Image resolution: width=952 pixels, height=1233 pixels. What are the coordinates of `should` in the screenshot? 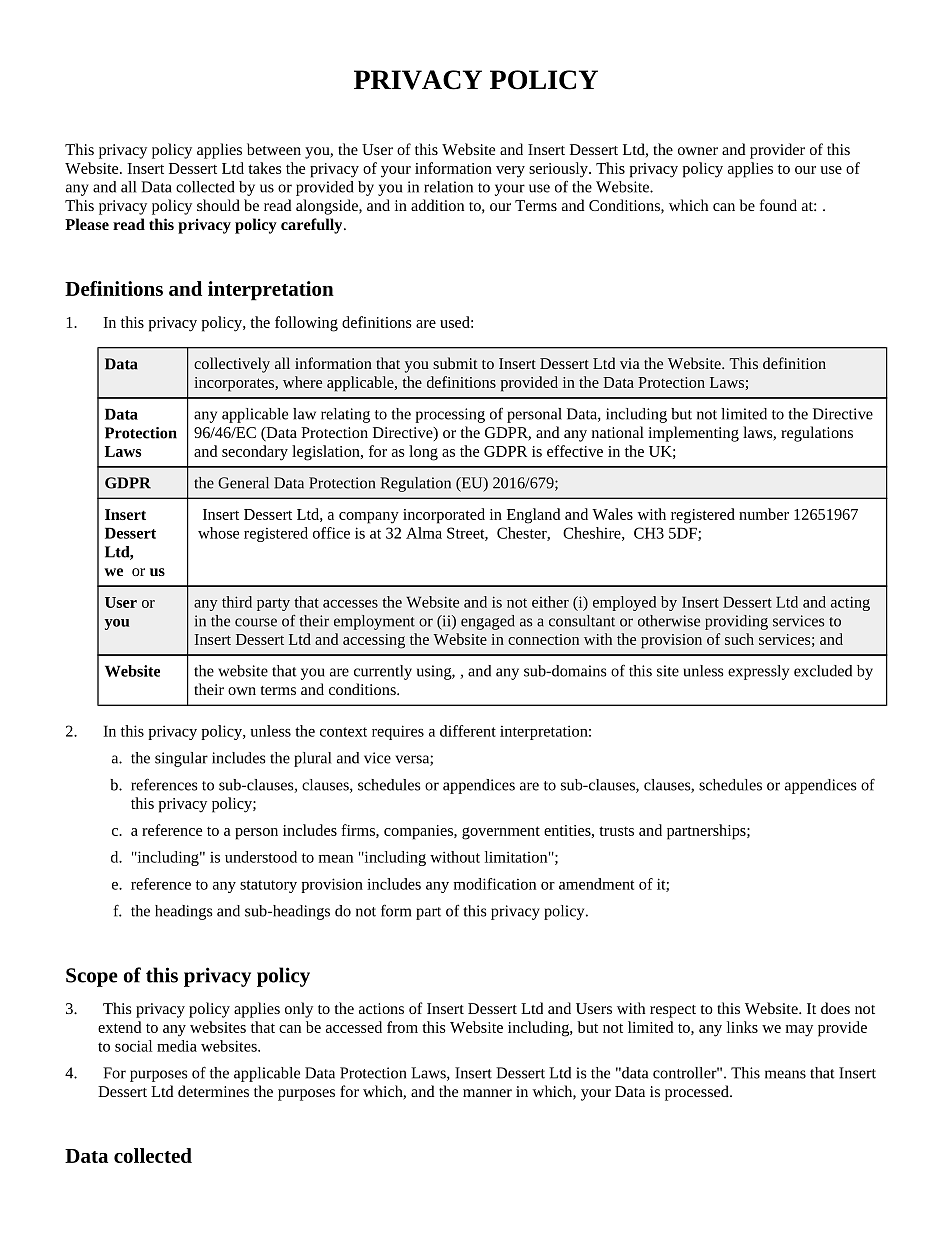 It's located at (218, 205).
